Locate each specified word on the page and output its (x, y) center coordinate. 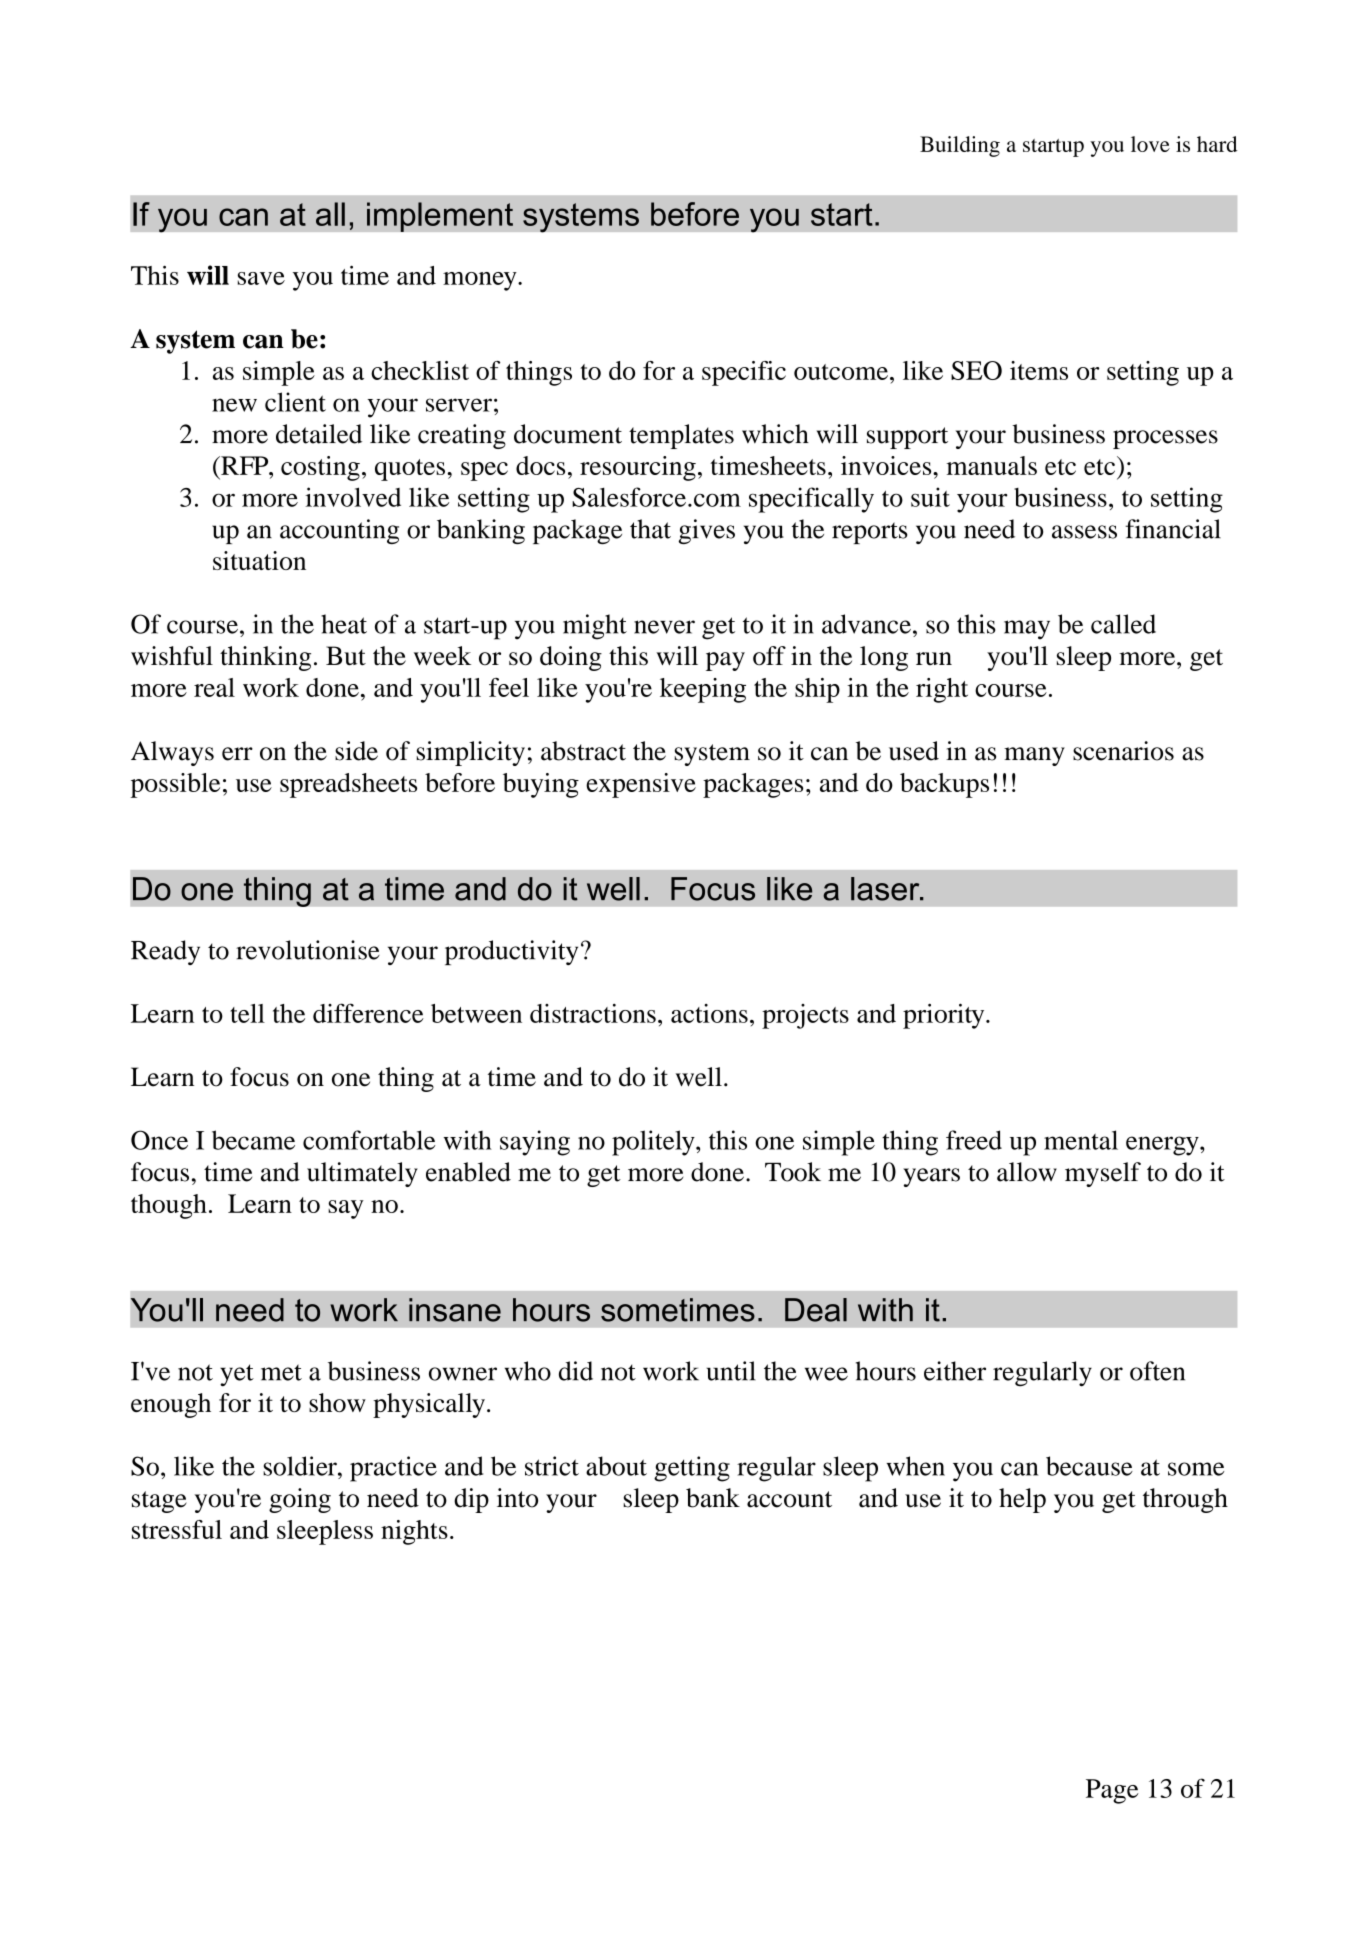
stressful (177, 1529)
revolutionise (308, 950)
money (481, 281)
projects (805, 1016)
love (1150, 144)
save (261, 278)
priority (945, 1016)
